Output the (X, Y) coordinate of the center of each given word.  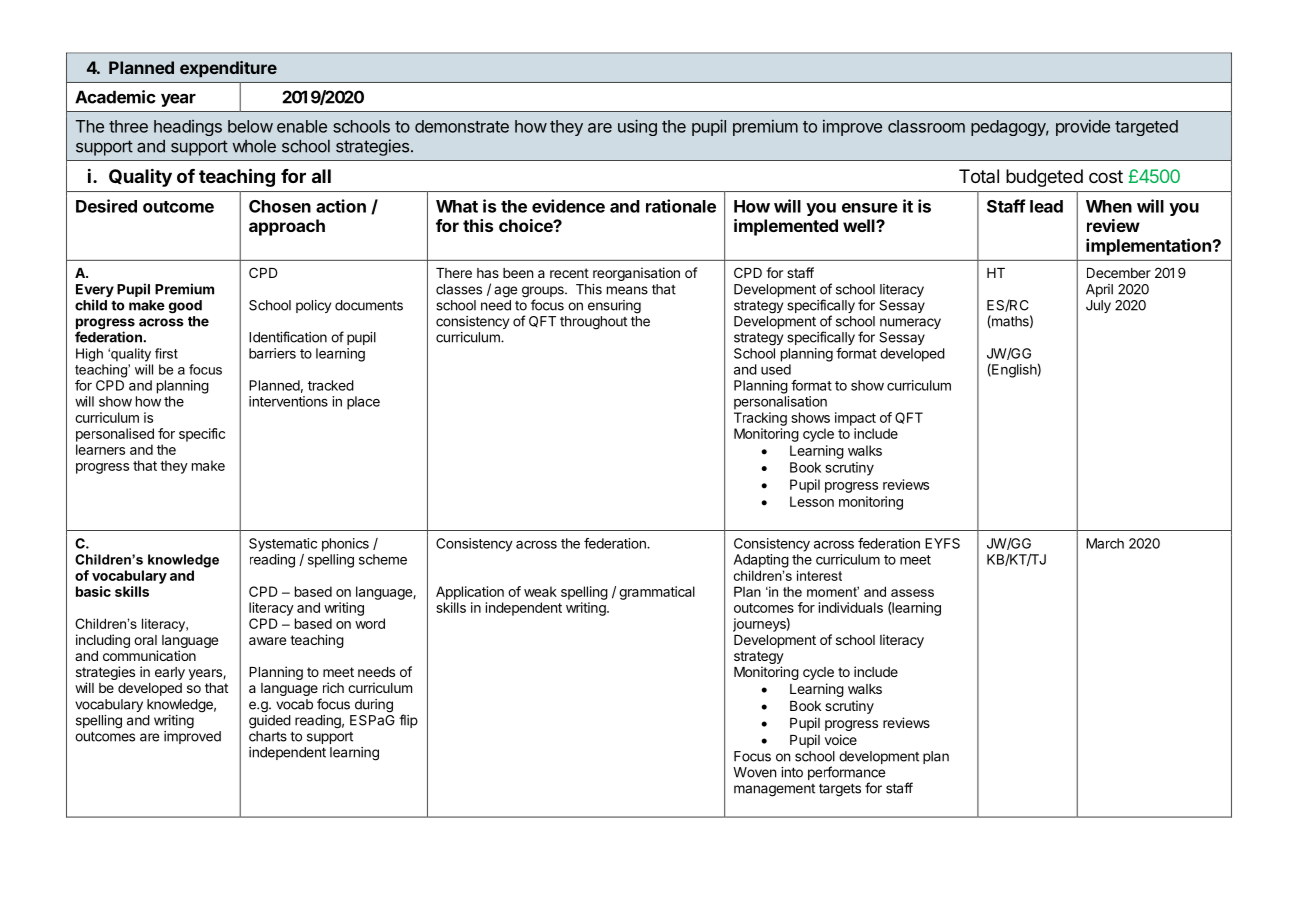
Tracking (760, 419)
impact (855, 419)
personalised (115, 435)
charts (268, 736)
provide (1083, 127)
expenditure (228, 69)
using (637, 127)
